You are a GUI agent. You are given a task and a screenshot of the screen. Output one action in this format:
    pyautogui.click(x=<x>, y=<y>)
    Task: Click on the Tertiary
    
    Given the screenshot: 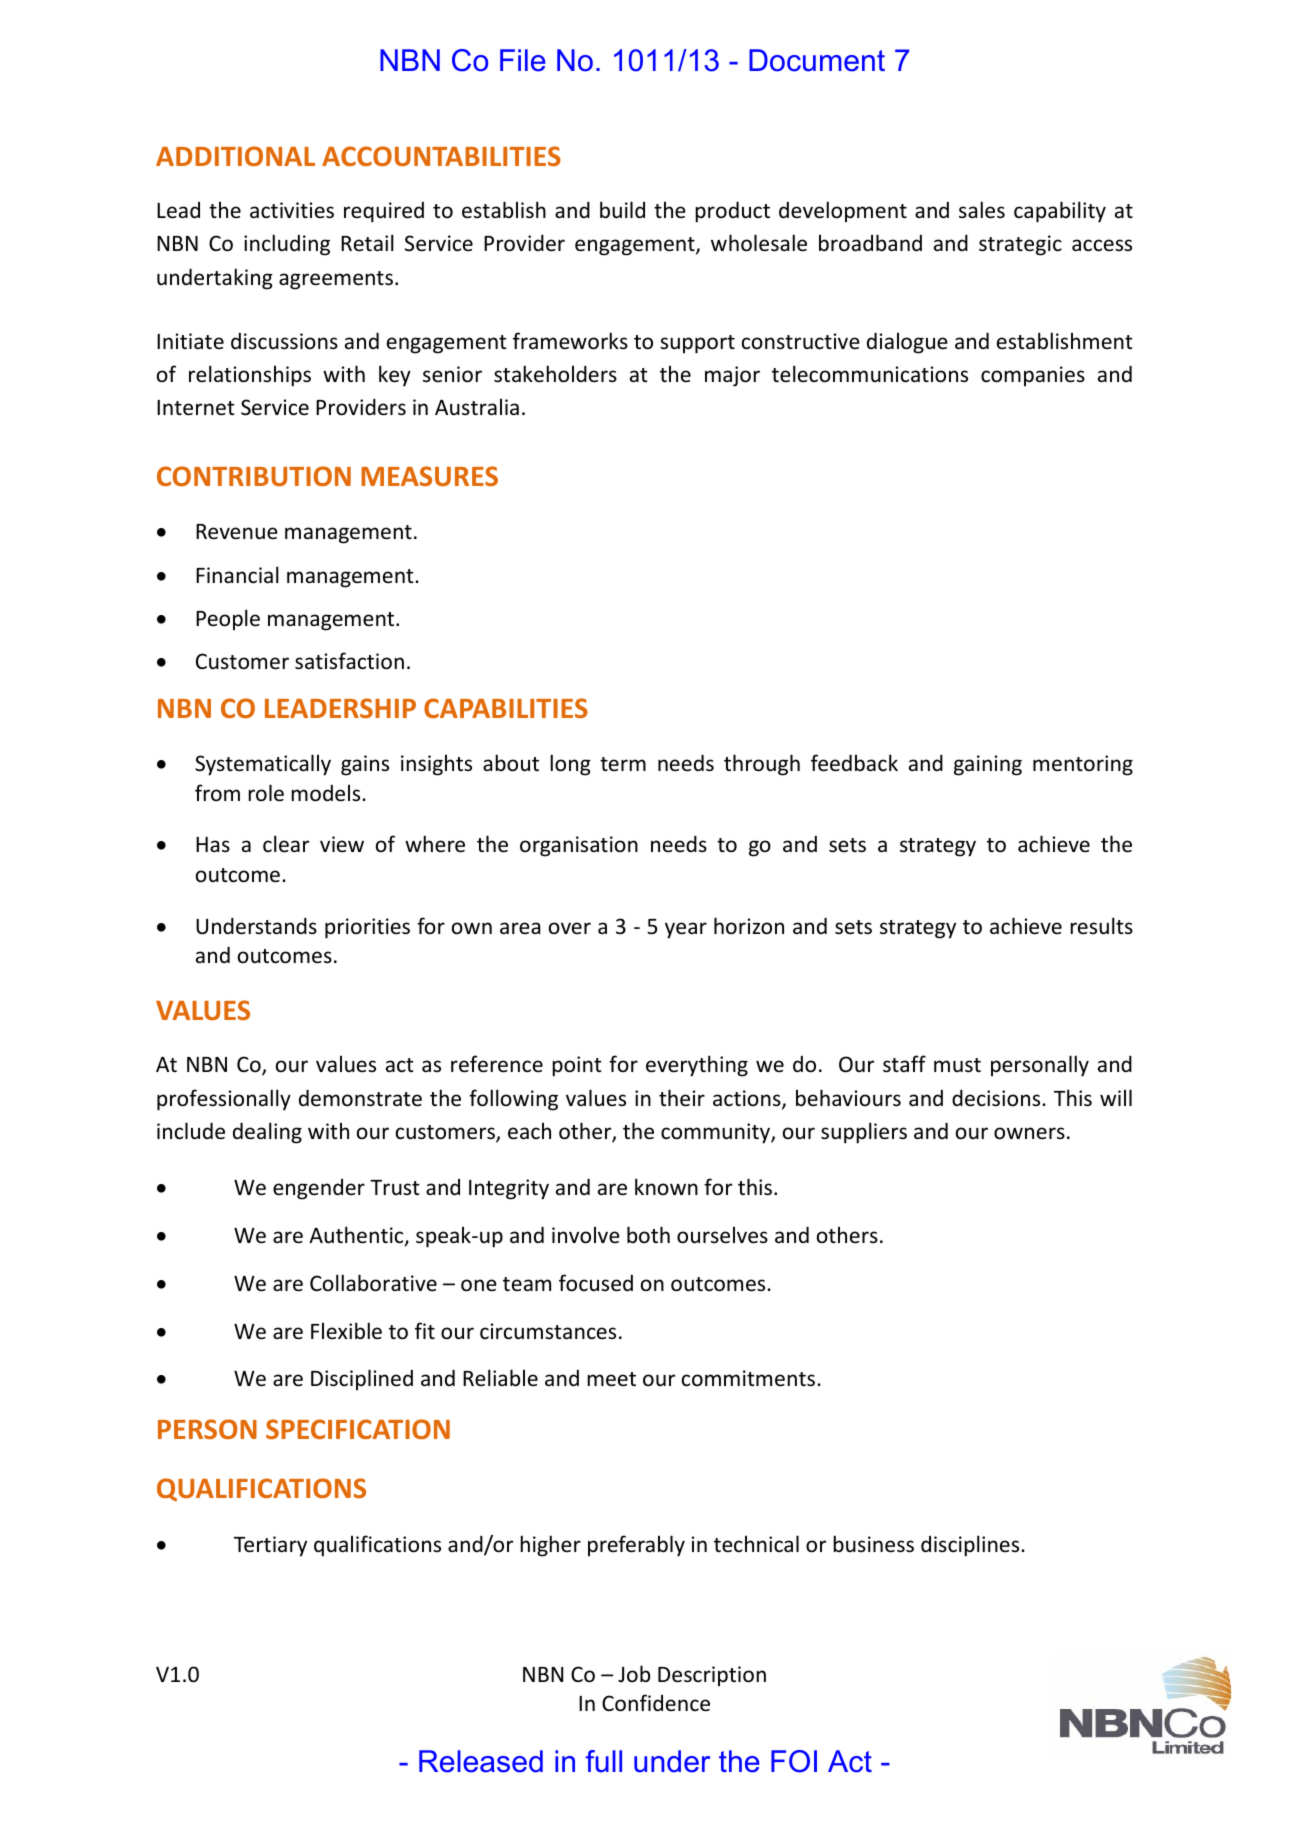 What is the action you would take?
    pyautogui.click(x=270, y=1546)
